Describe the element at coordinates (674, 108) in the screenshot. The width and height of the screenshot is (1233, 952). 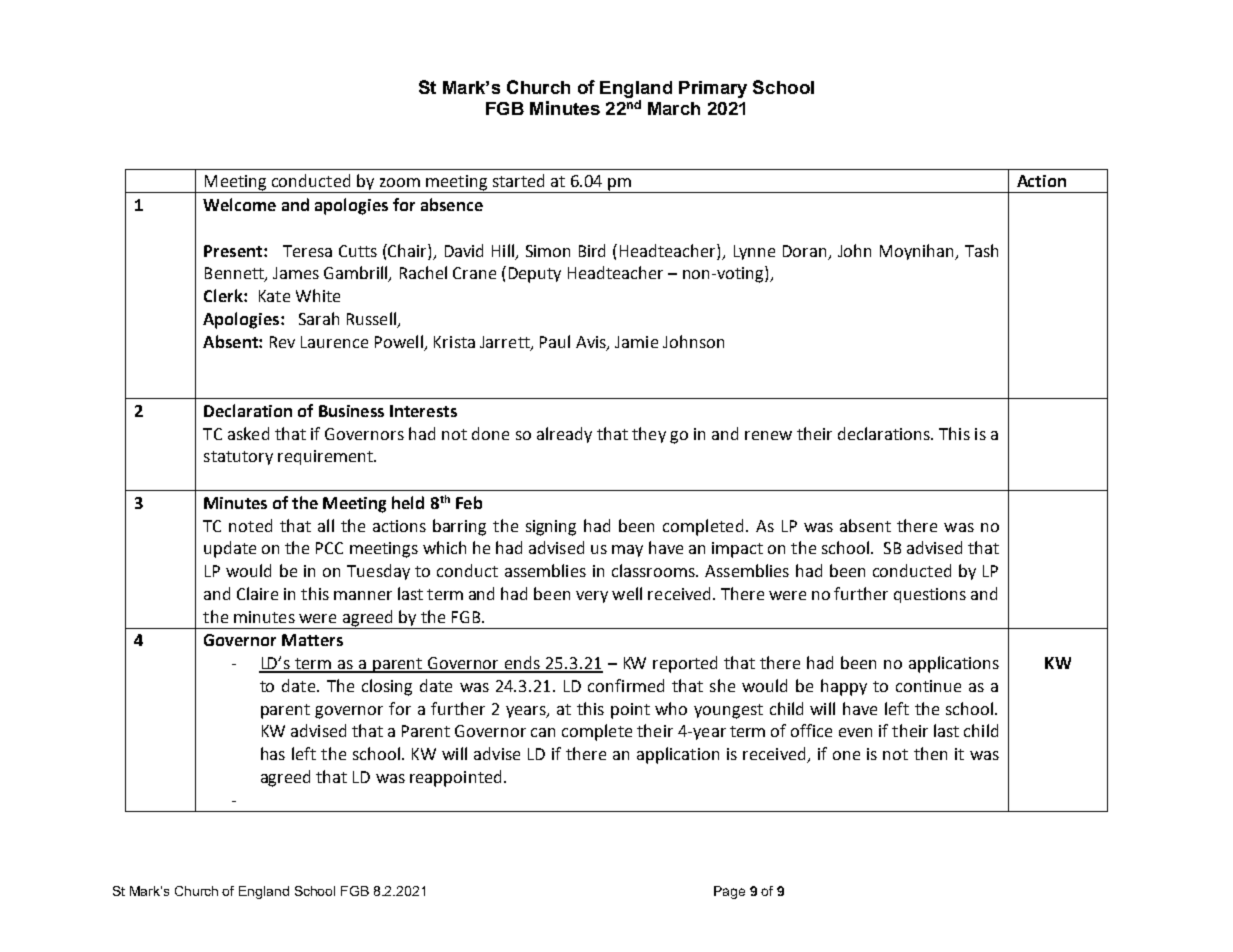
I see `March` at that location.
